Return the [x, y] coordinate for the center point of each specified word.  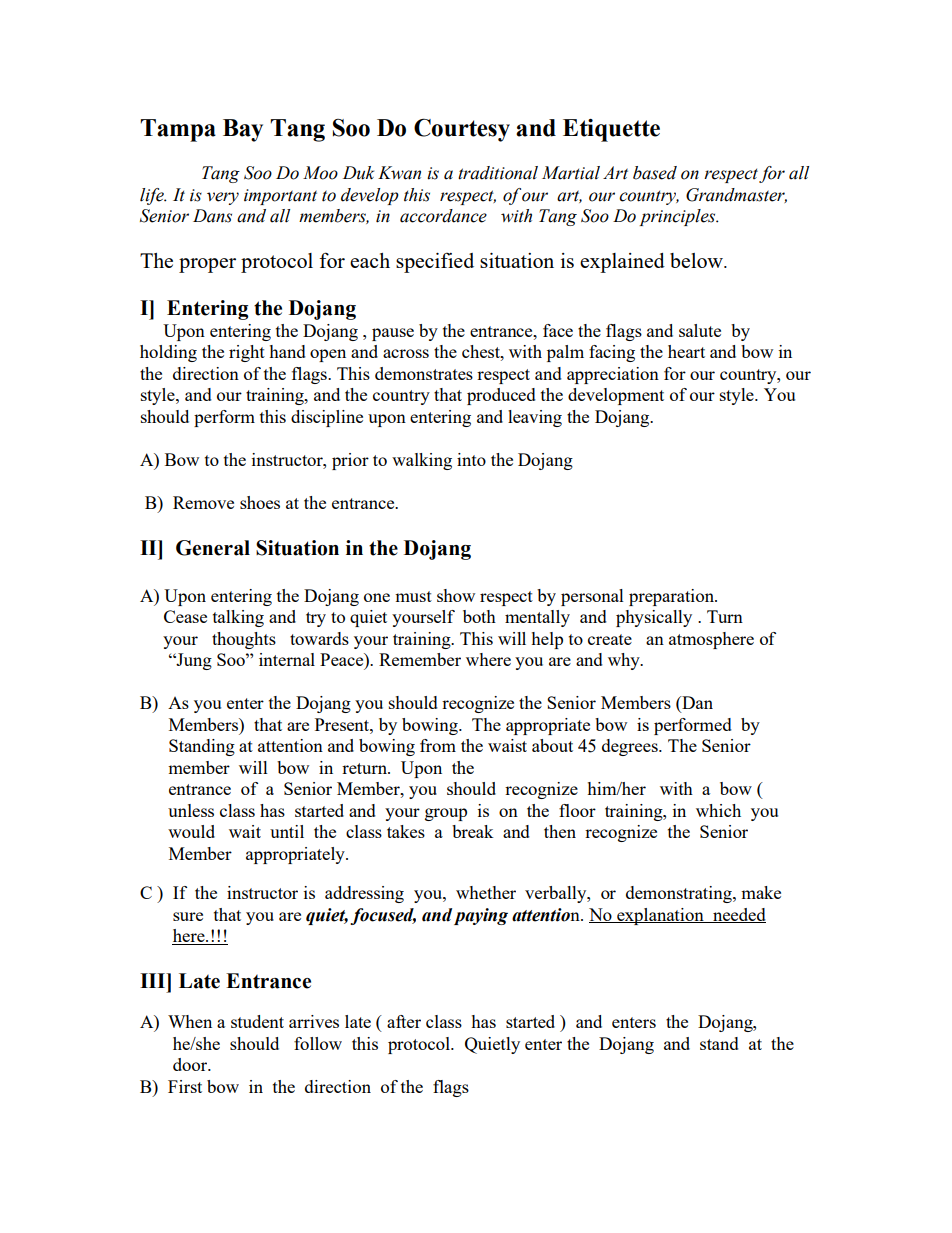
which [718, 810]
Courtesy [462, 130]
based [655, 173]
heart [686, 351]
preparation [673, 597]
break [473, 831]
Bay [243, 130]
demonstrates [424, 373]
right [247, 353]
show [456, 595]
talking [238, 618]
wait [245, 831]
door [191, 1064]
